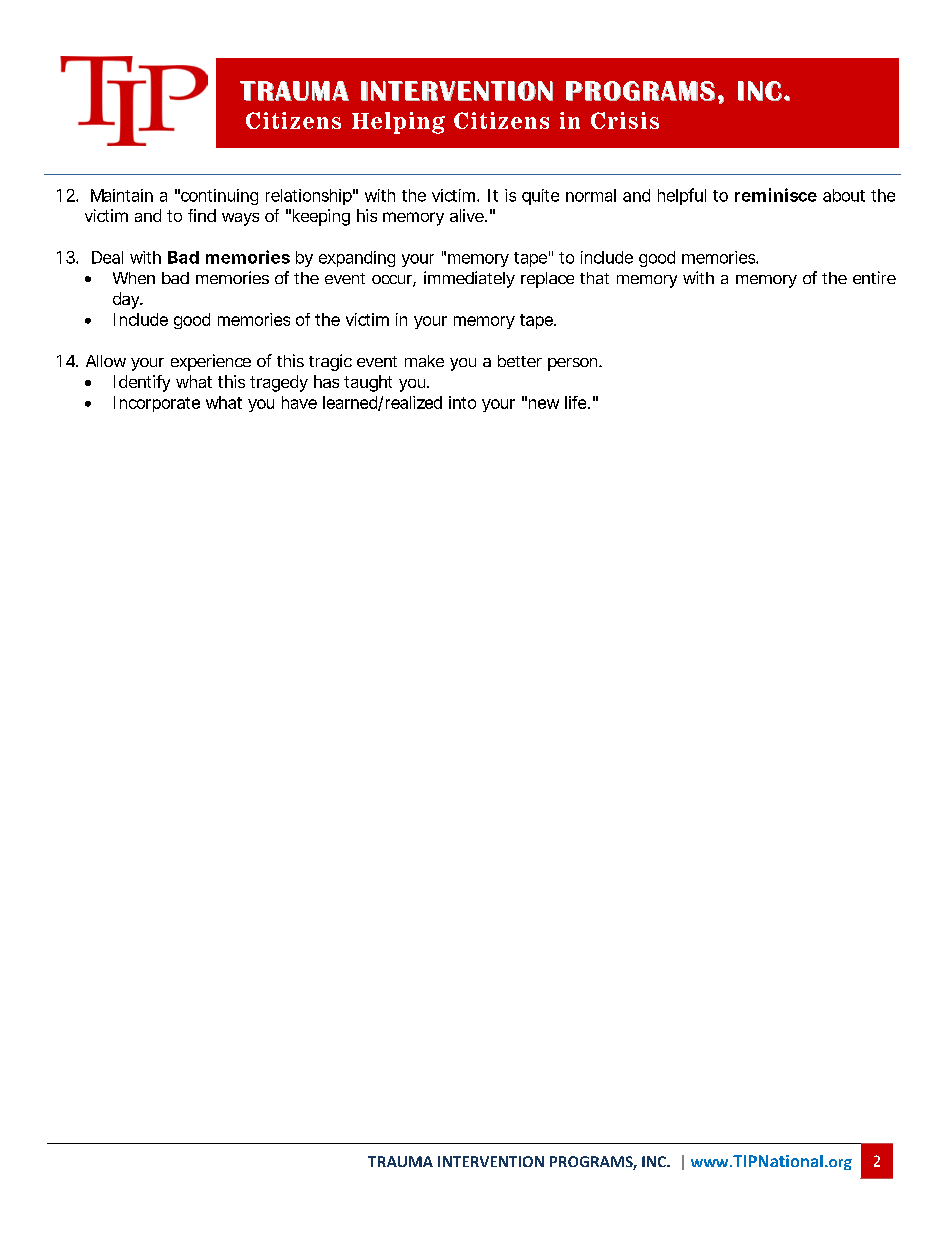 This screenshot has height=1233, width=952. I want to click on Crisis, so click(625, 120).
